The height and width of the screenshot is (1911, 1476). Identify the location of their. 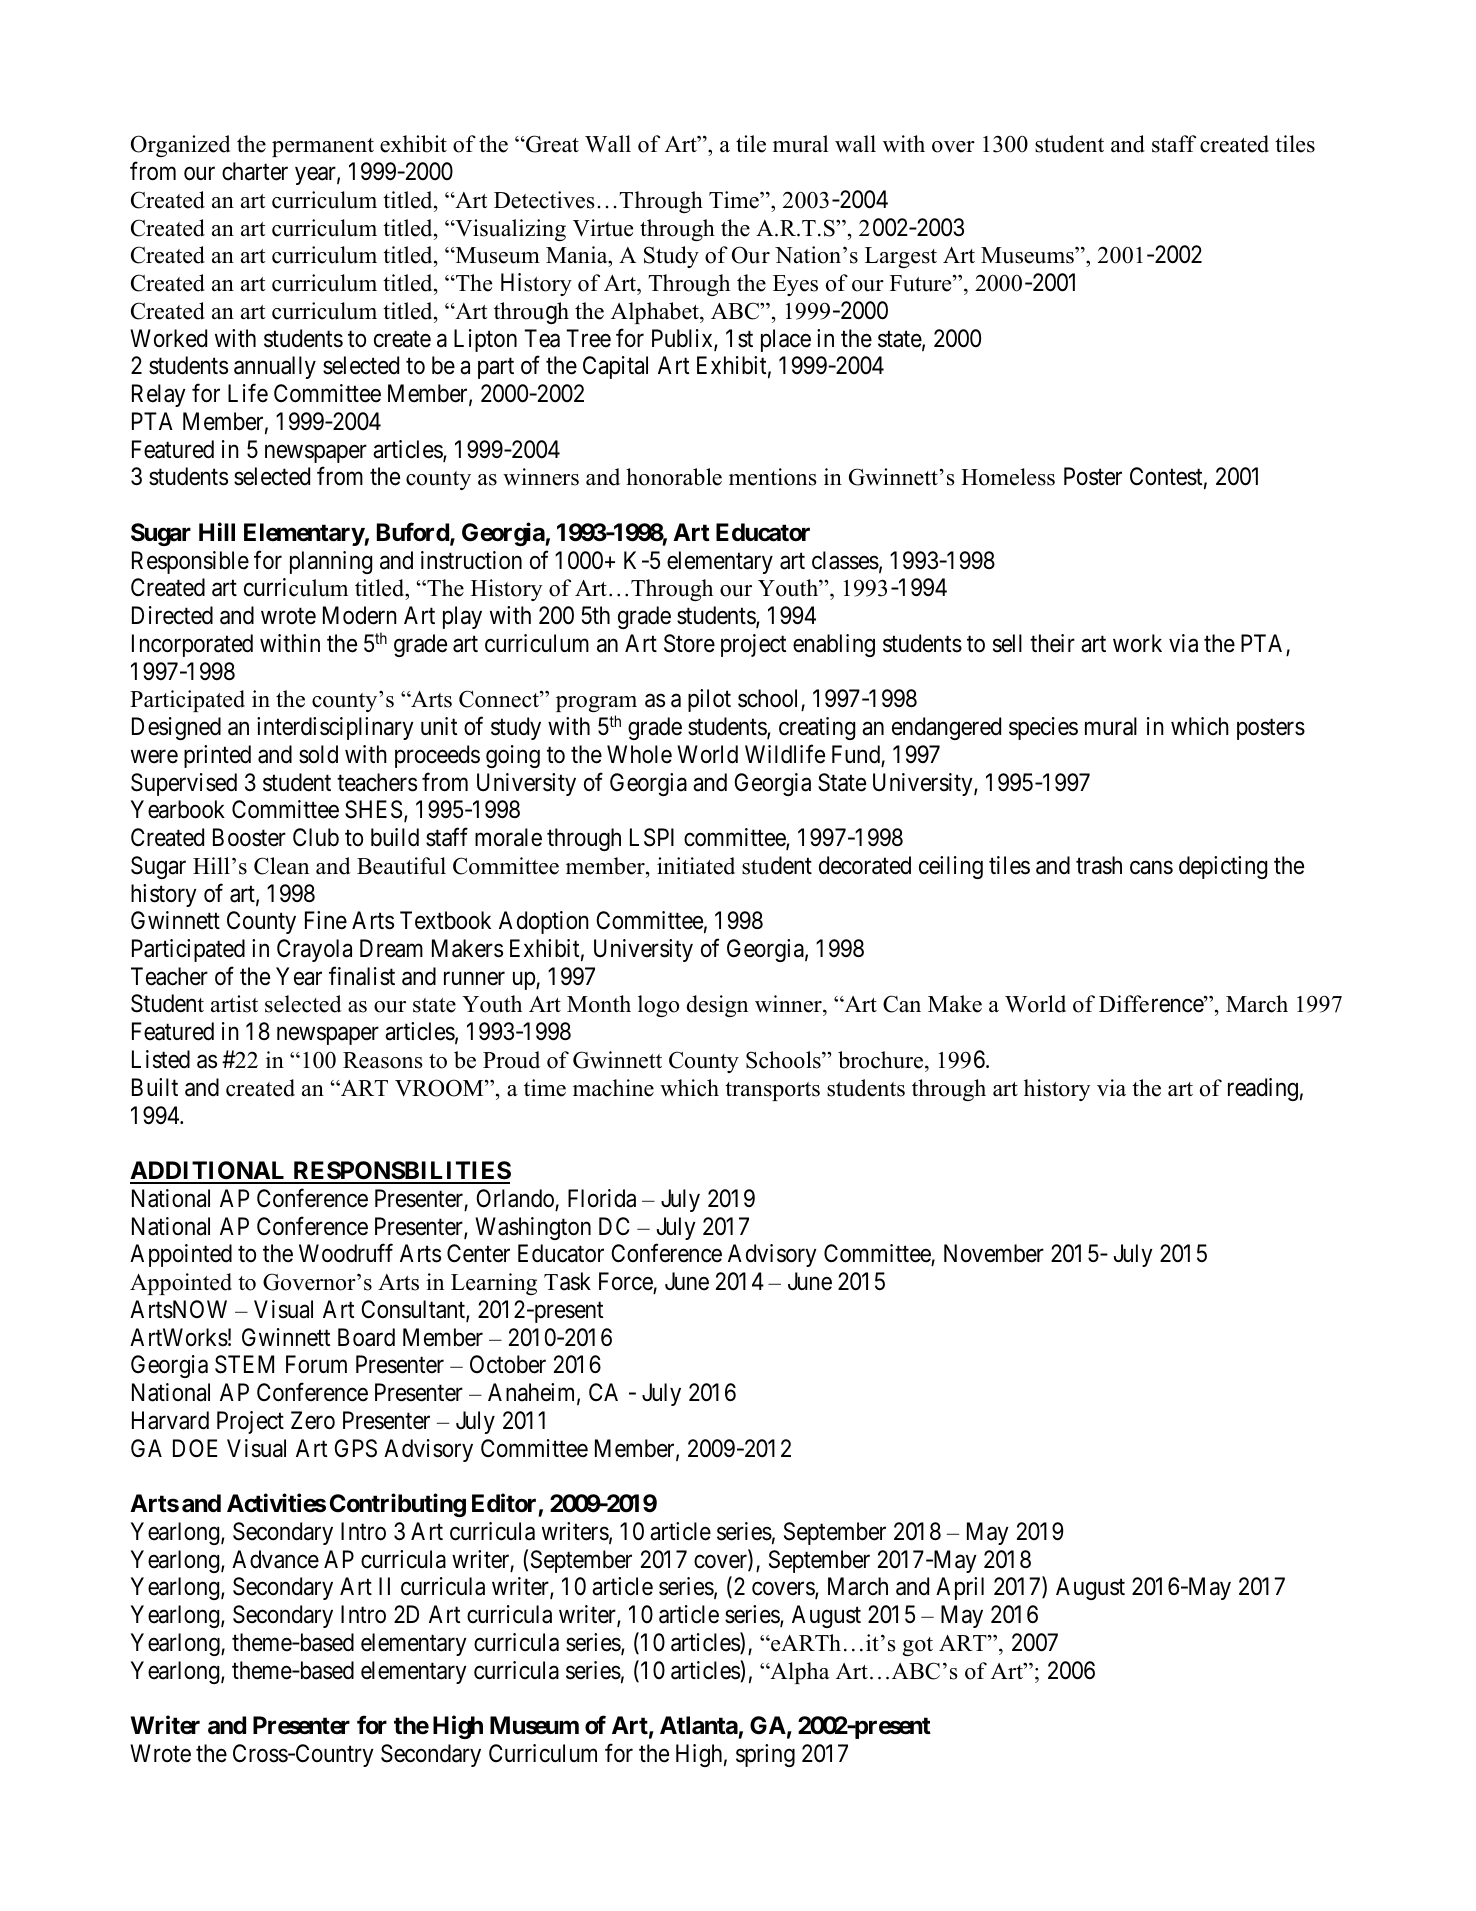
(1052, 643).
